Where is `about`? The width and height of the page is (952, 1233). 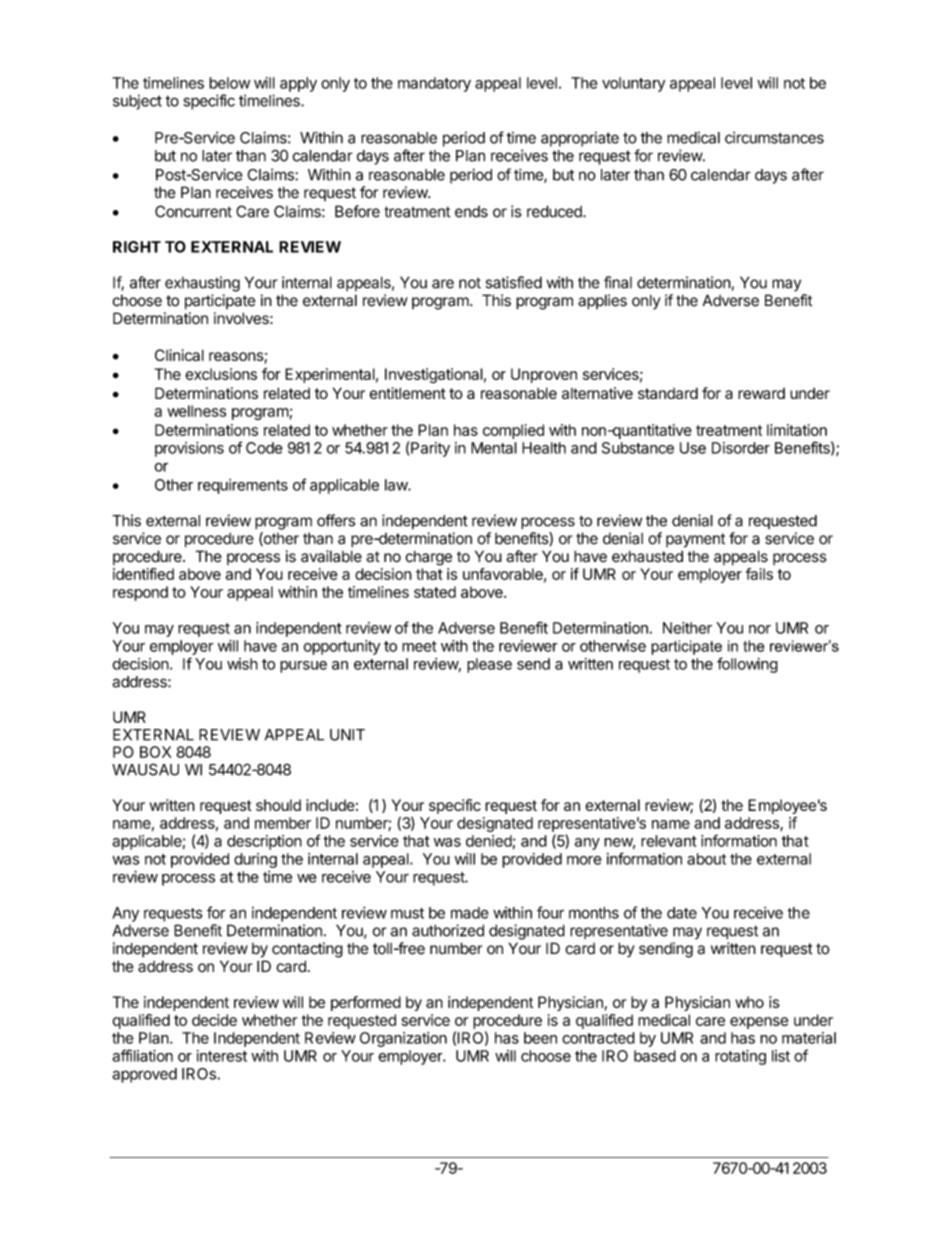 about is located at coordinates (706, 859).
